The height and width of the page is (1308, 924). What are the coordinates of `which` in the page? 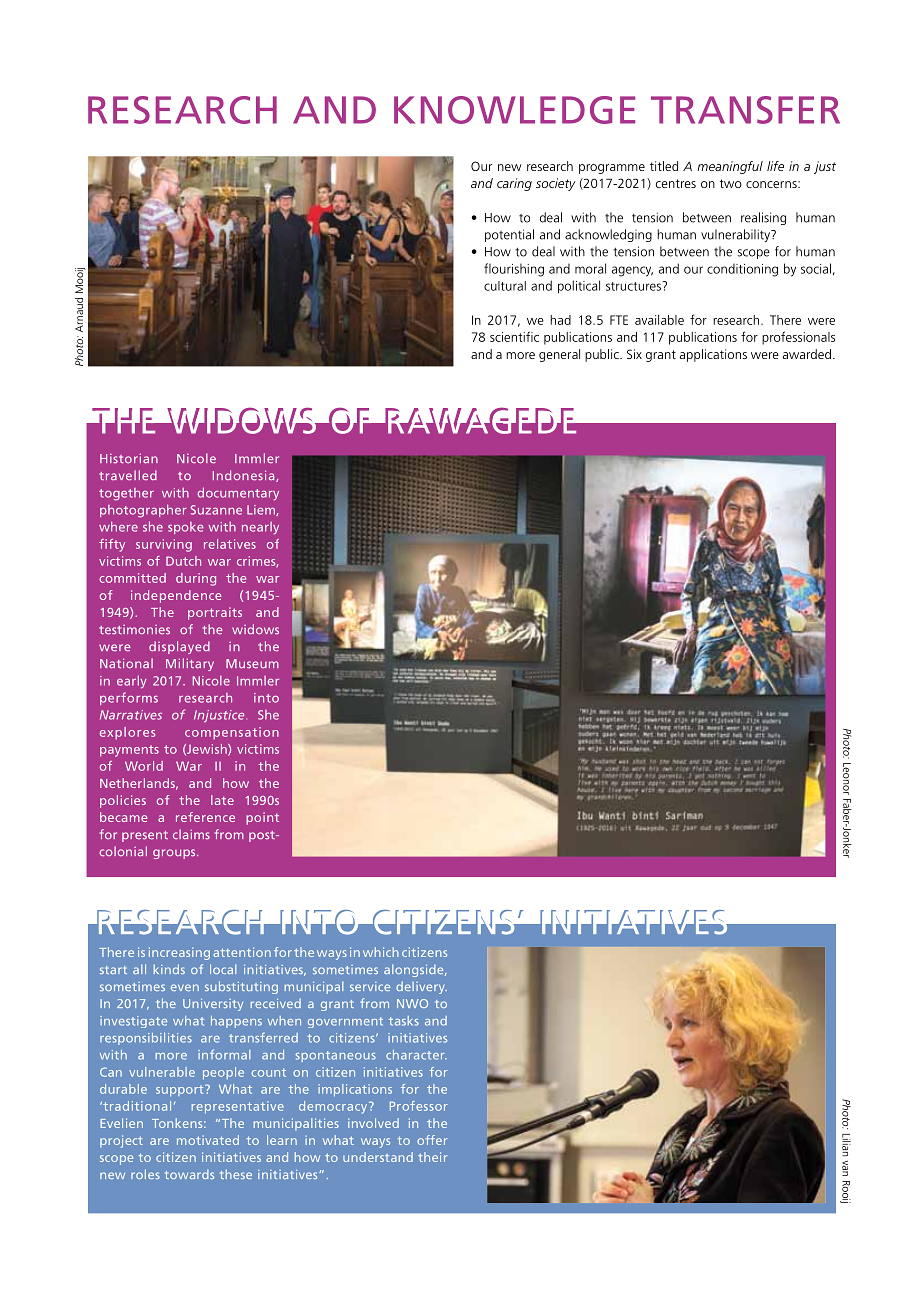 It's located at (381, 952).
